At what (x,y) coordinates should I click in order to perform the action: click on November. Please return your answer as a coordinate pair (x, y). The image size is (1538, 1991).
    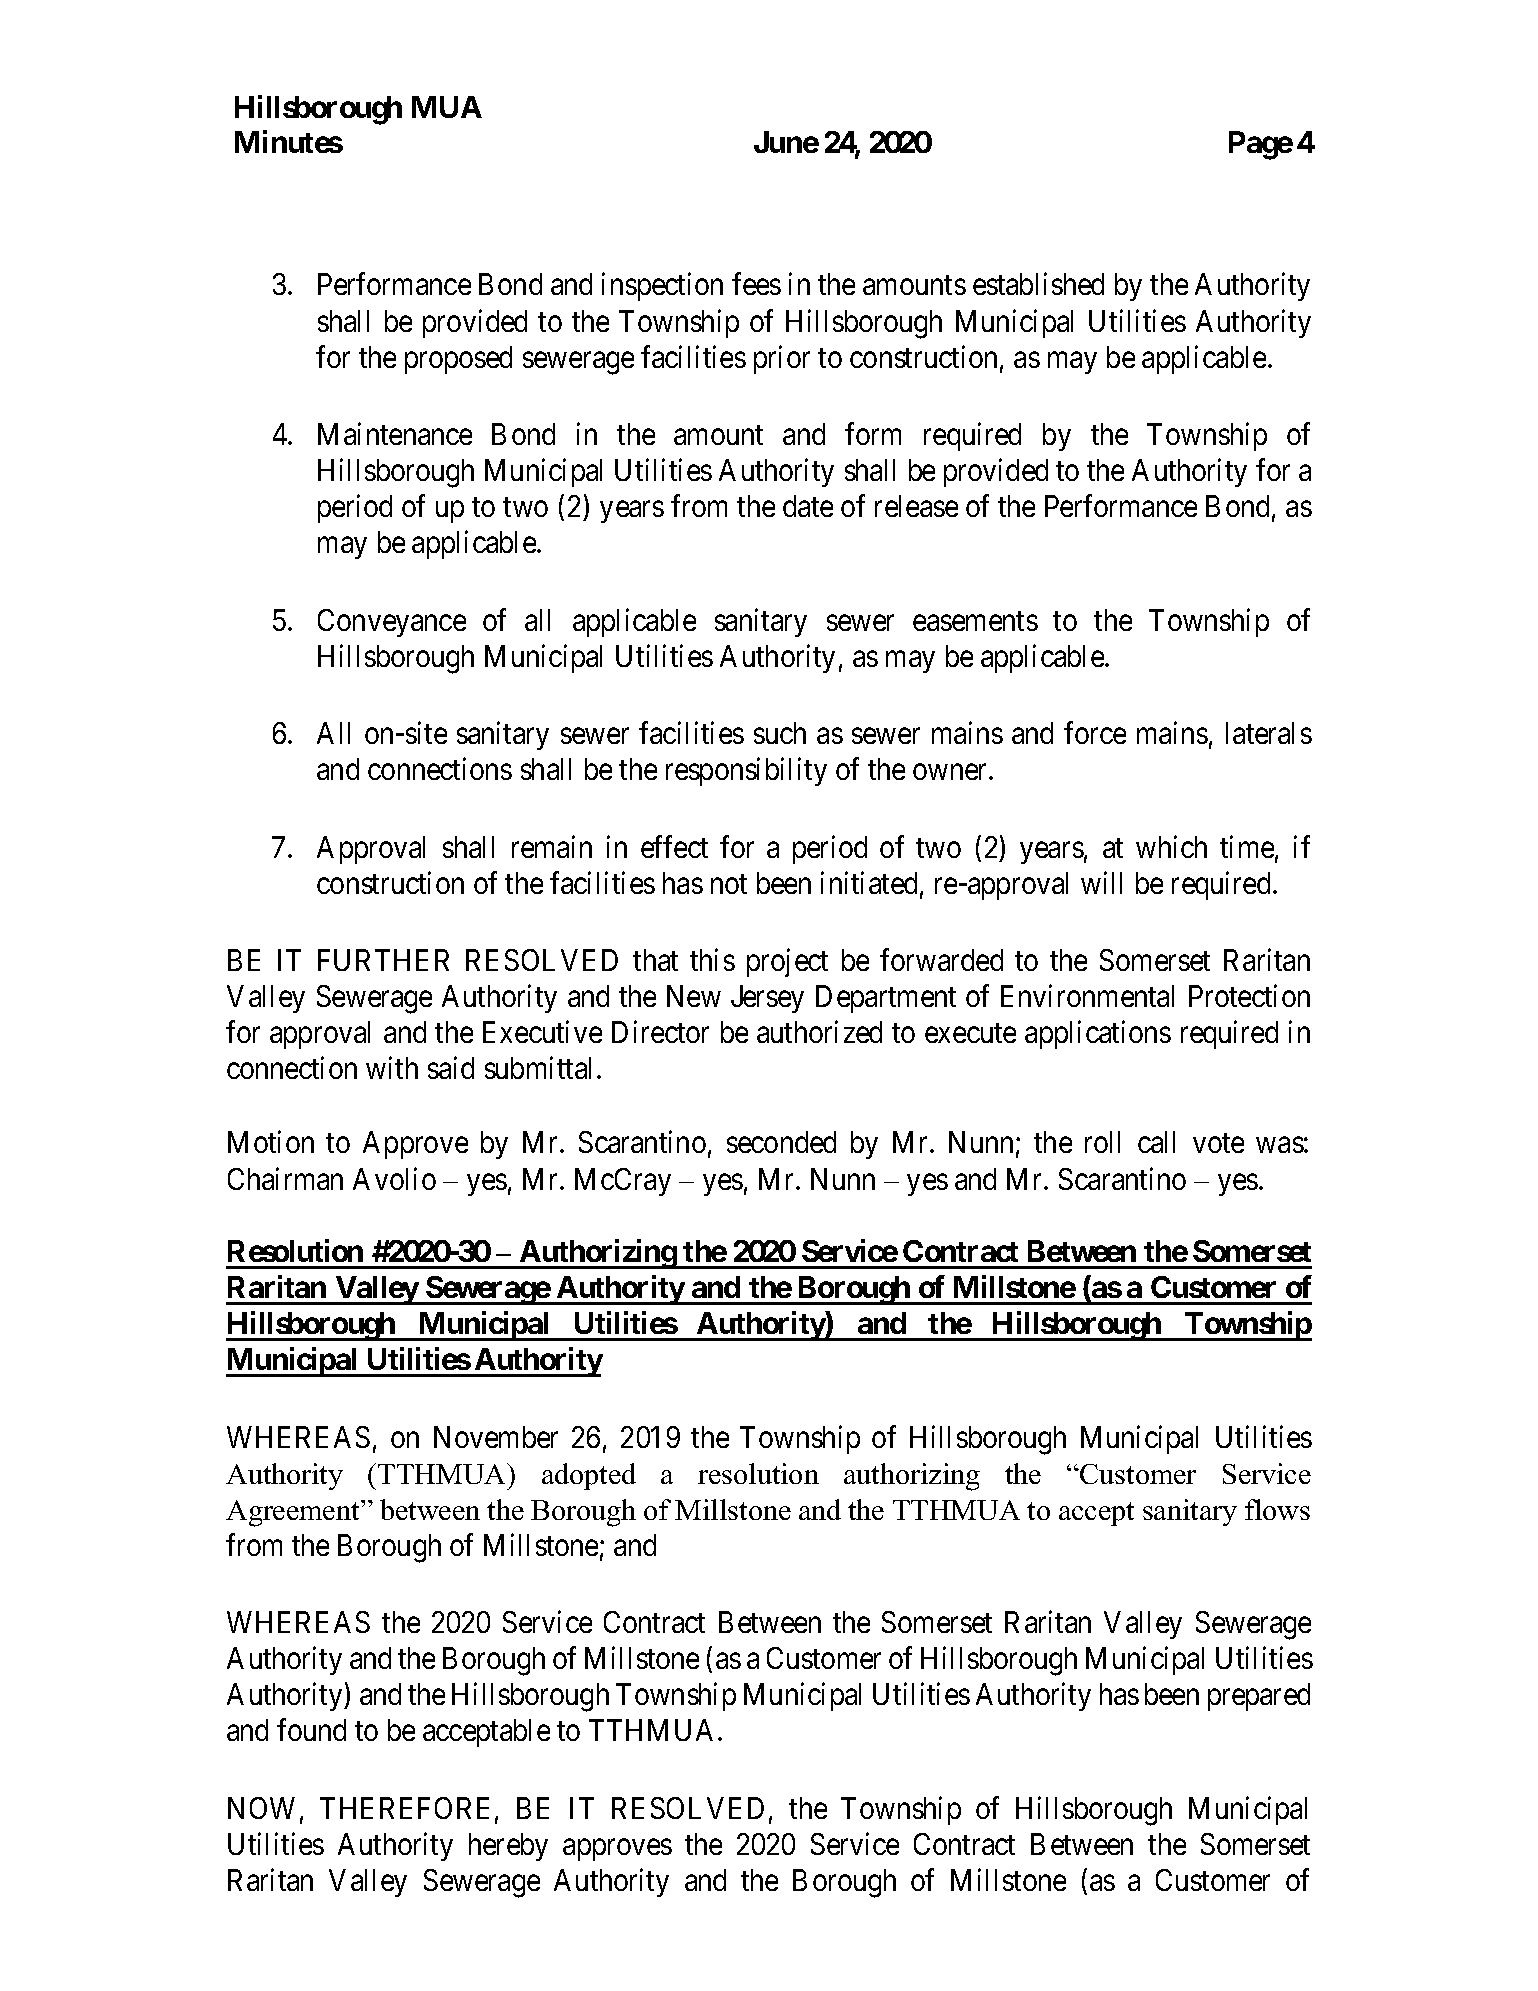
    Looking at the image, I should click on (496, 1437).
